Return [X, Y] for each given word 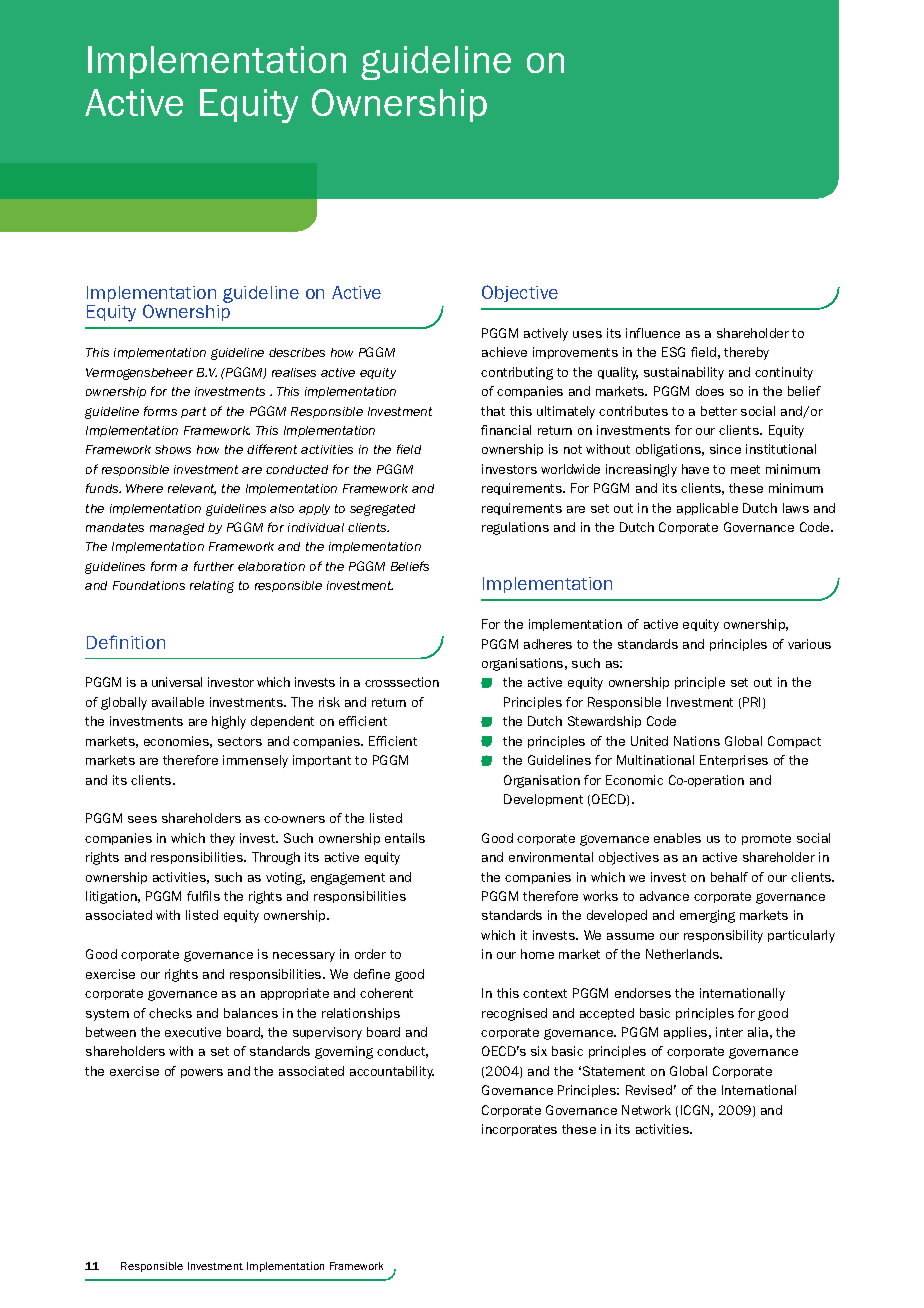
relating [212, 587]
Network [646, 1110]
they [222, 839]
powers [202, 1073]
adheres [548, 644]
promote [766, 839]
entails [405, 838]
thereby [746, 353]
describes [297, 352]
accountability [392, 1072]
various [809, 644]
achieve [504, 352]
